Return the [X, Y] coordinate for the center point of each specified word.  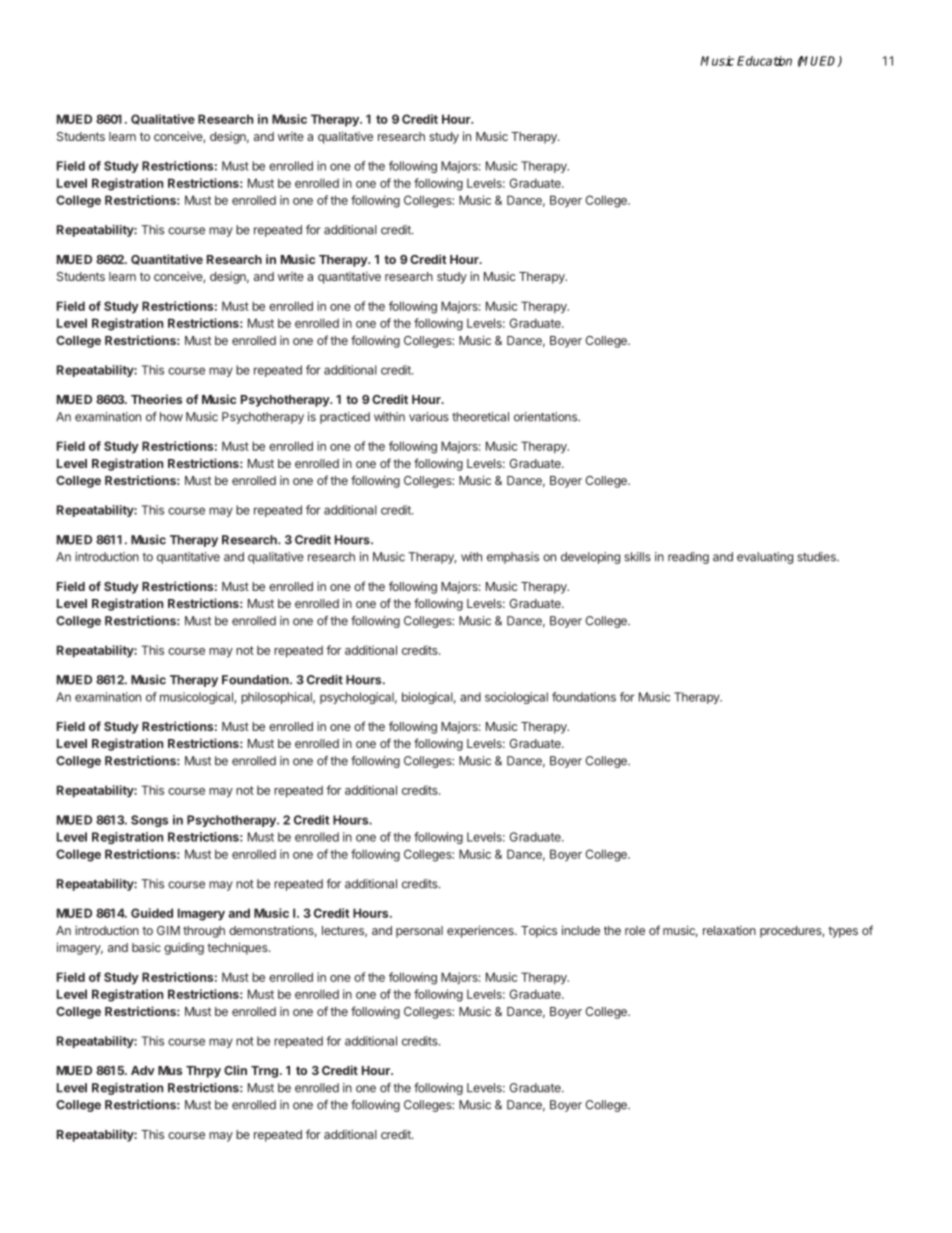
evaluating [765, 558]
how [171, 417]
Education [764, 61]
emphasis [513, 558]
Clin [235, 1070]
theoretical [480, 417]
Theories [156, 399]
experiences [481, 931]
